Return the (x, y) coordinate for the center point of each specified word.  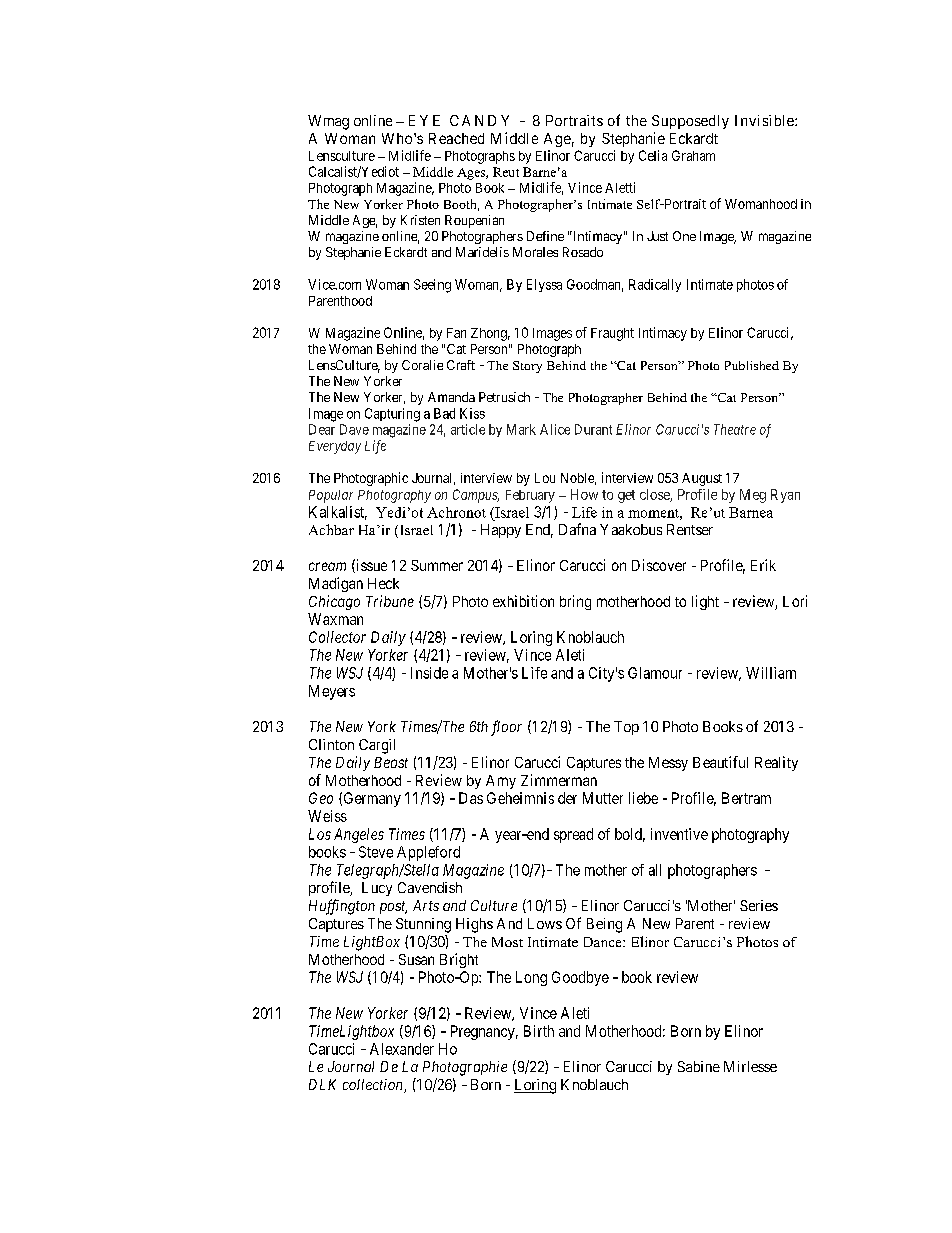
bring (575, 602)
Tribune (390, 601)
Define (545, 236)
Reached (456, 138)
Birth (539, 1031)
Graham (693, 155)
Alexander (402, 1049)
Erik (763, 565)
